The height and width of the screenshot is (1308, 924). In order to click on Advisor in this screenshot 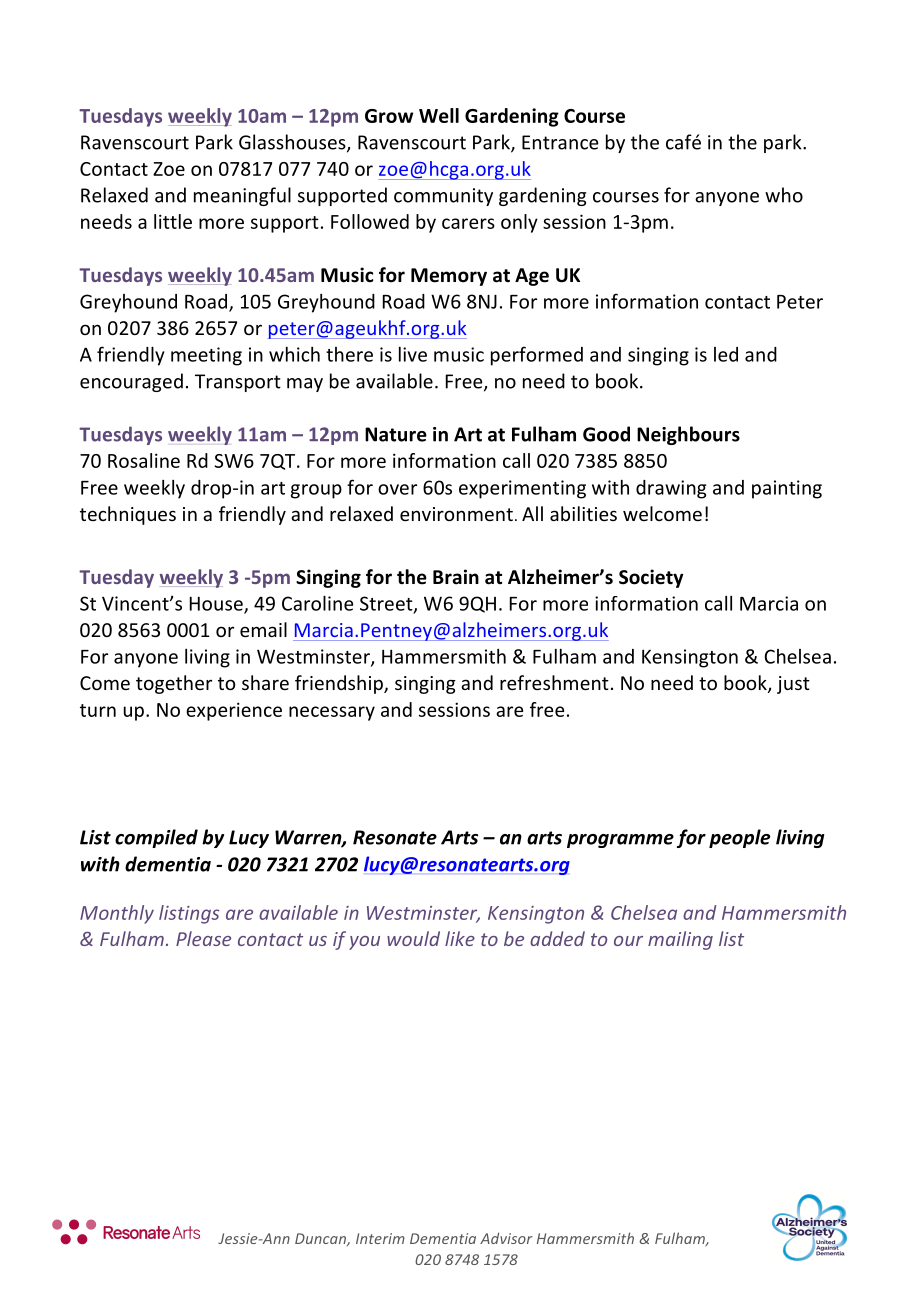, I will do `click(506, 1238)`.
